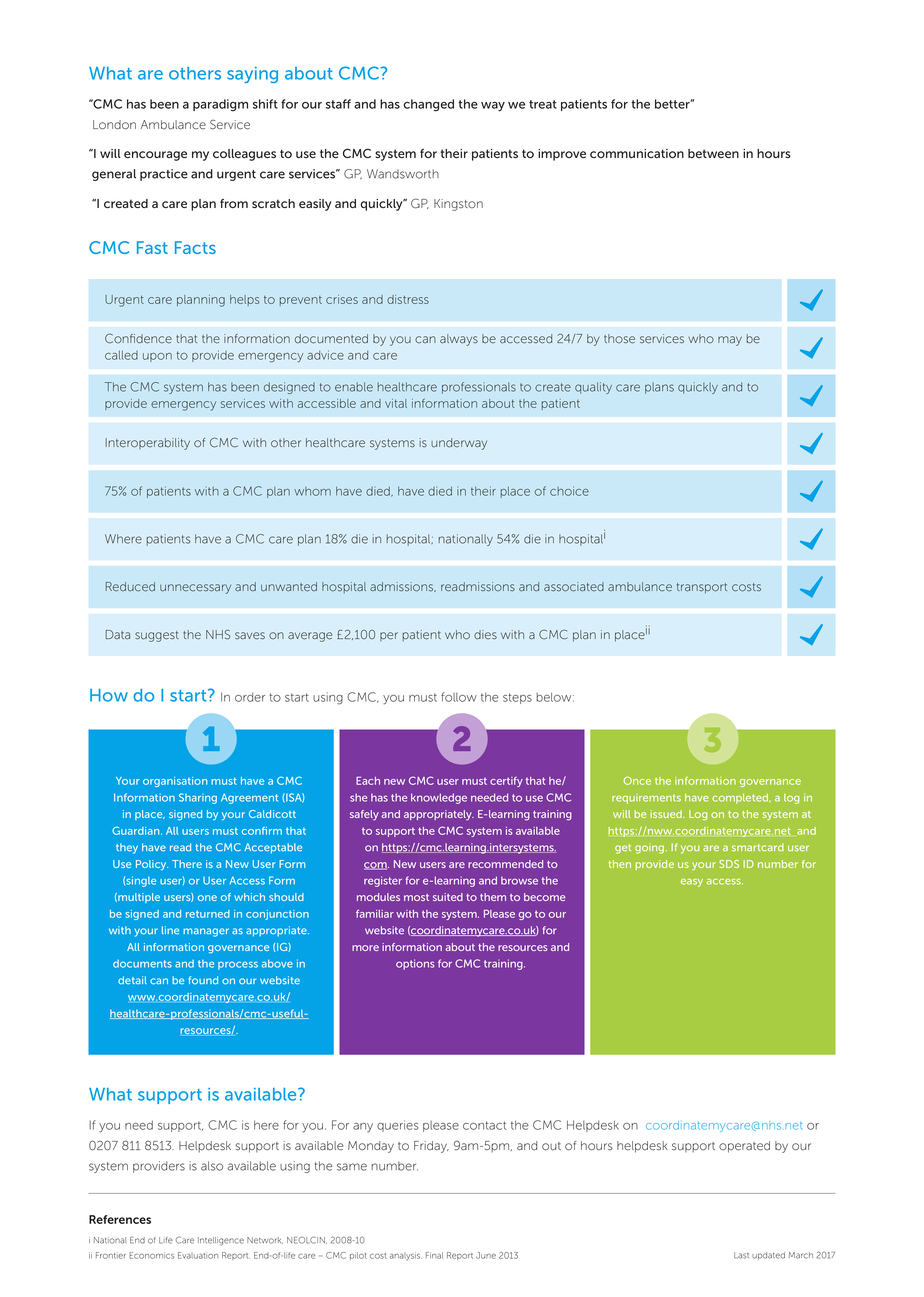  I want to click on transport, so click(702, 588).
